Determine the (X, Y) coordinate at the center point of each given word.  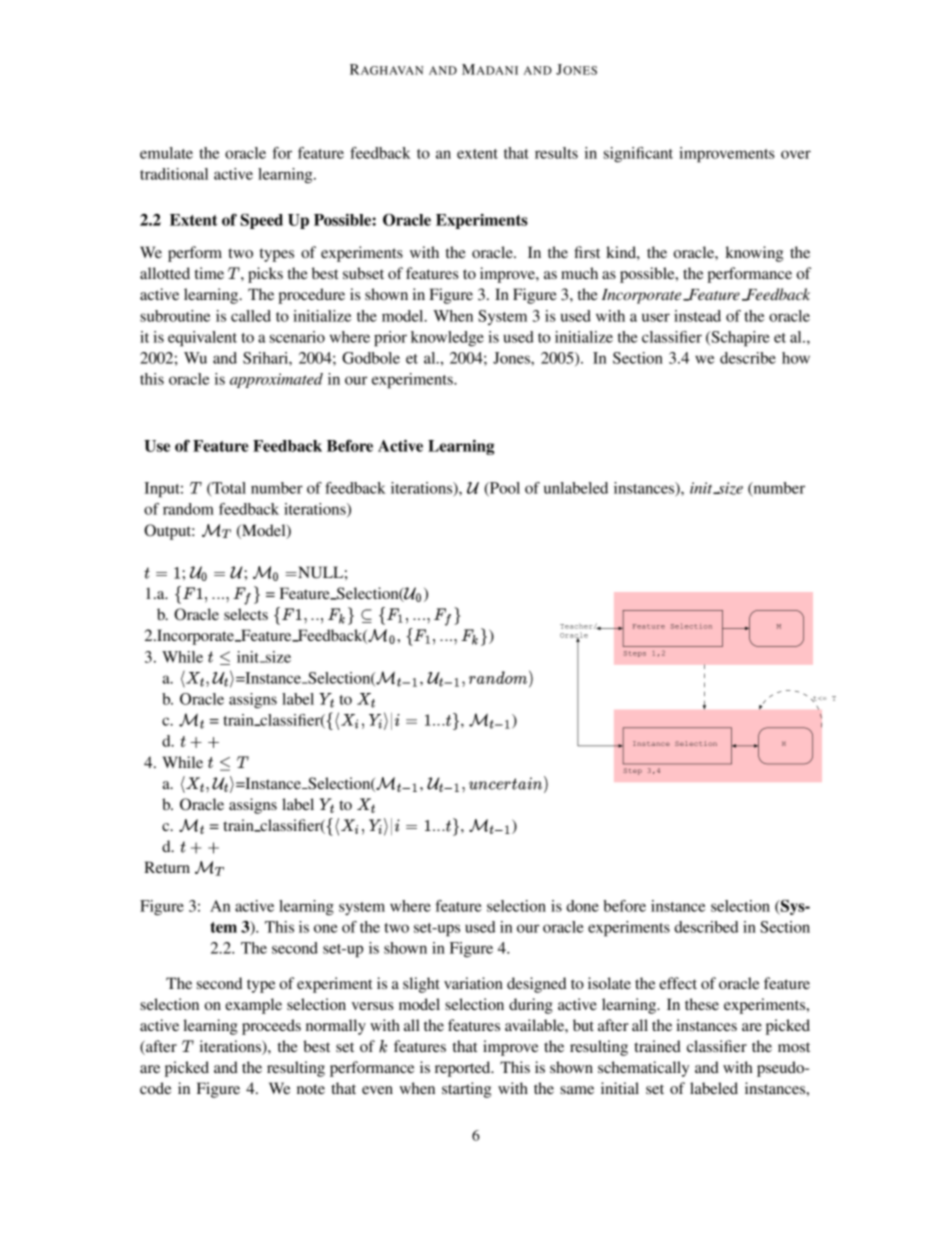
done (583, 906)
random (188, 509)
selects (246, 614)
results (556, 153)
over (796, 154)
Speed (261, 221)
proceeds (271, 1027)
